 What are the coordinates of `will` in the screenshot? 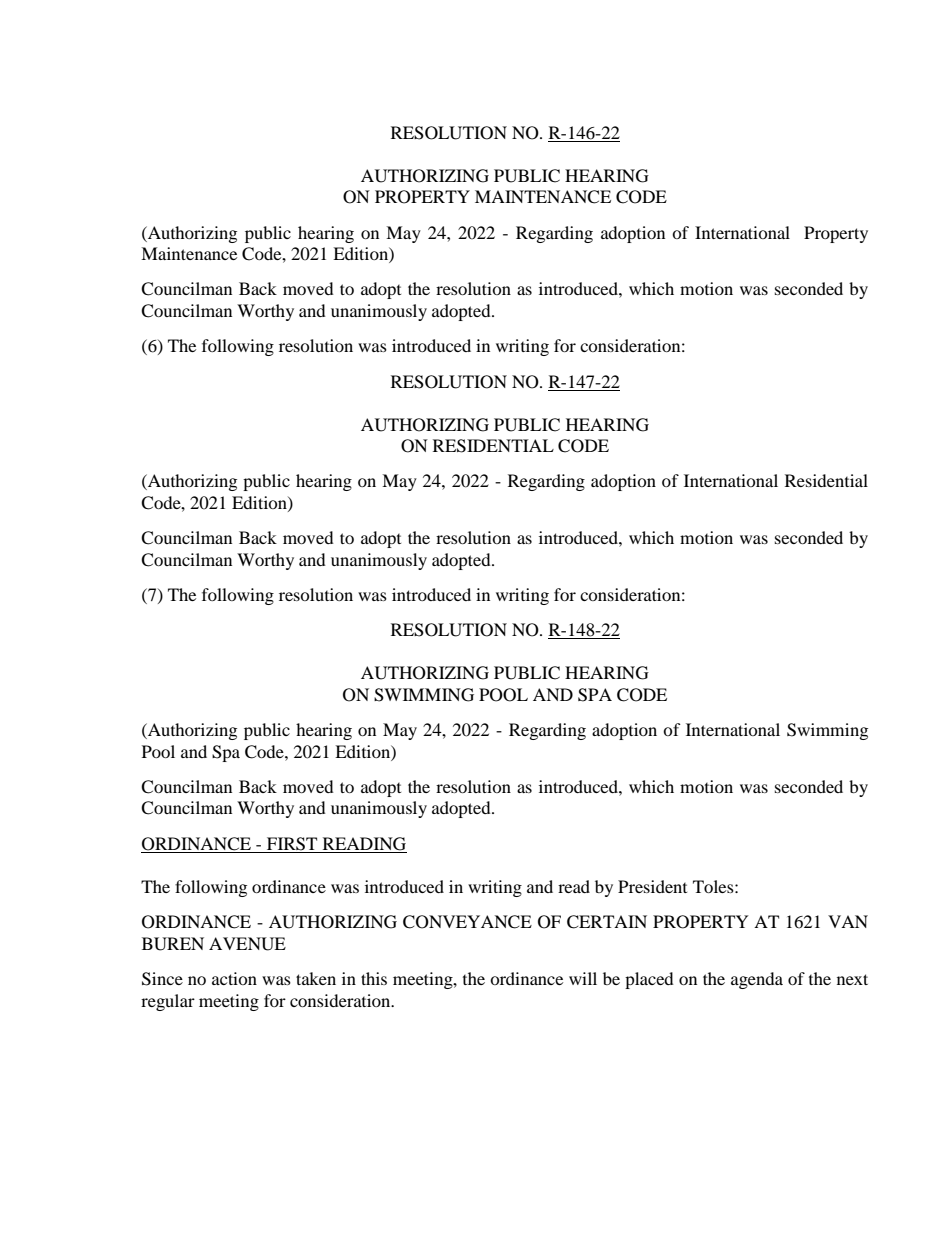 It's located at (583, 978).
